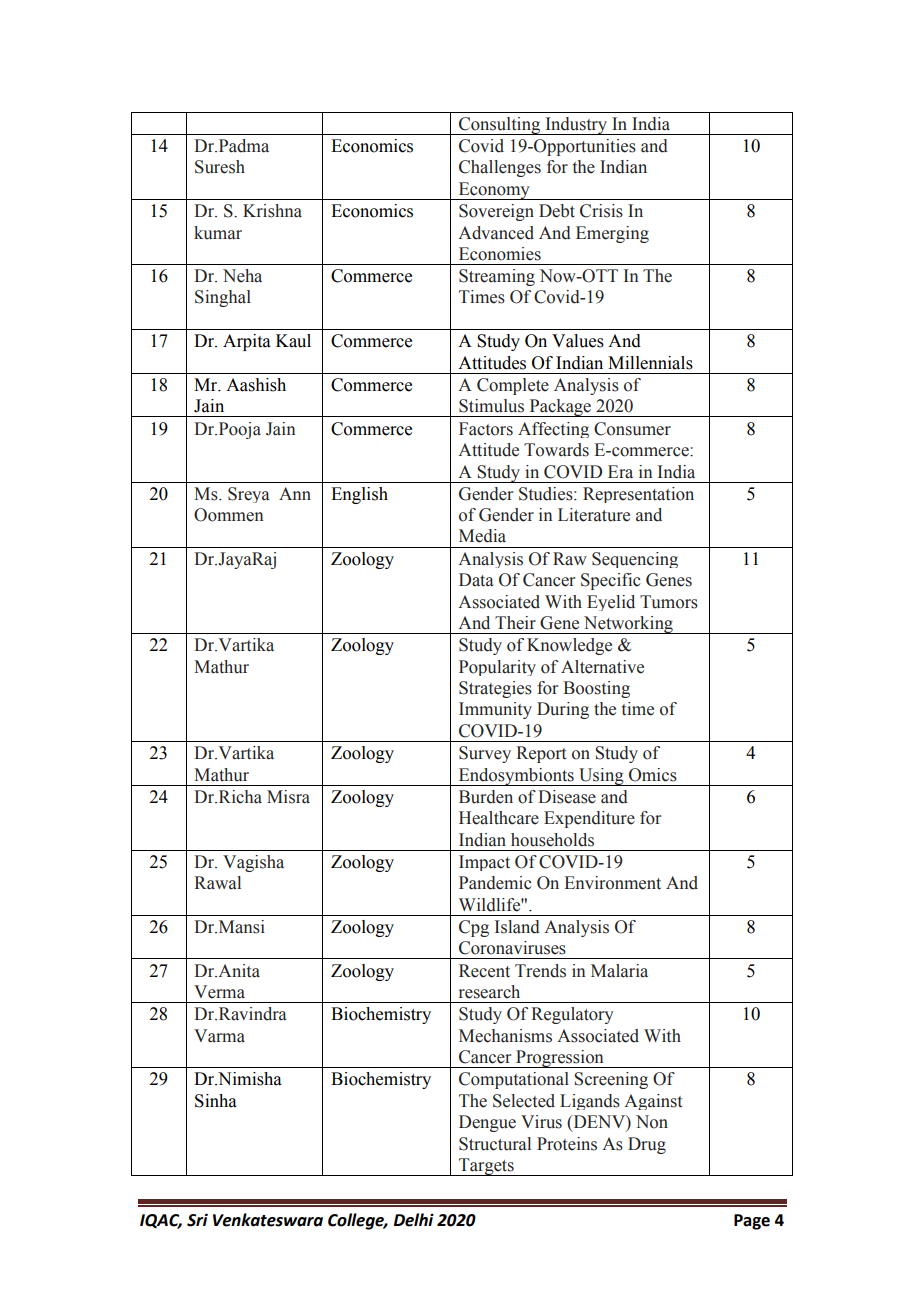  Describe the element at coordinates (486, 429) in the screenshot. I see `Factors` at that location.
